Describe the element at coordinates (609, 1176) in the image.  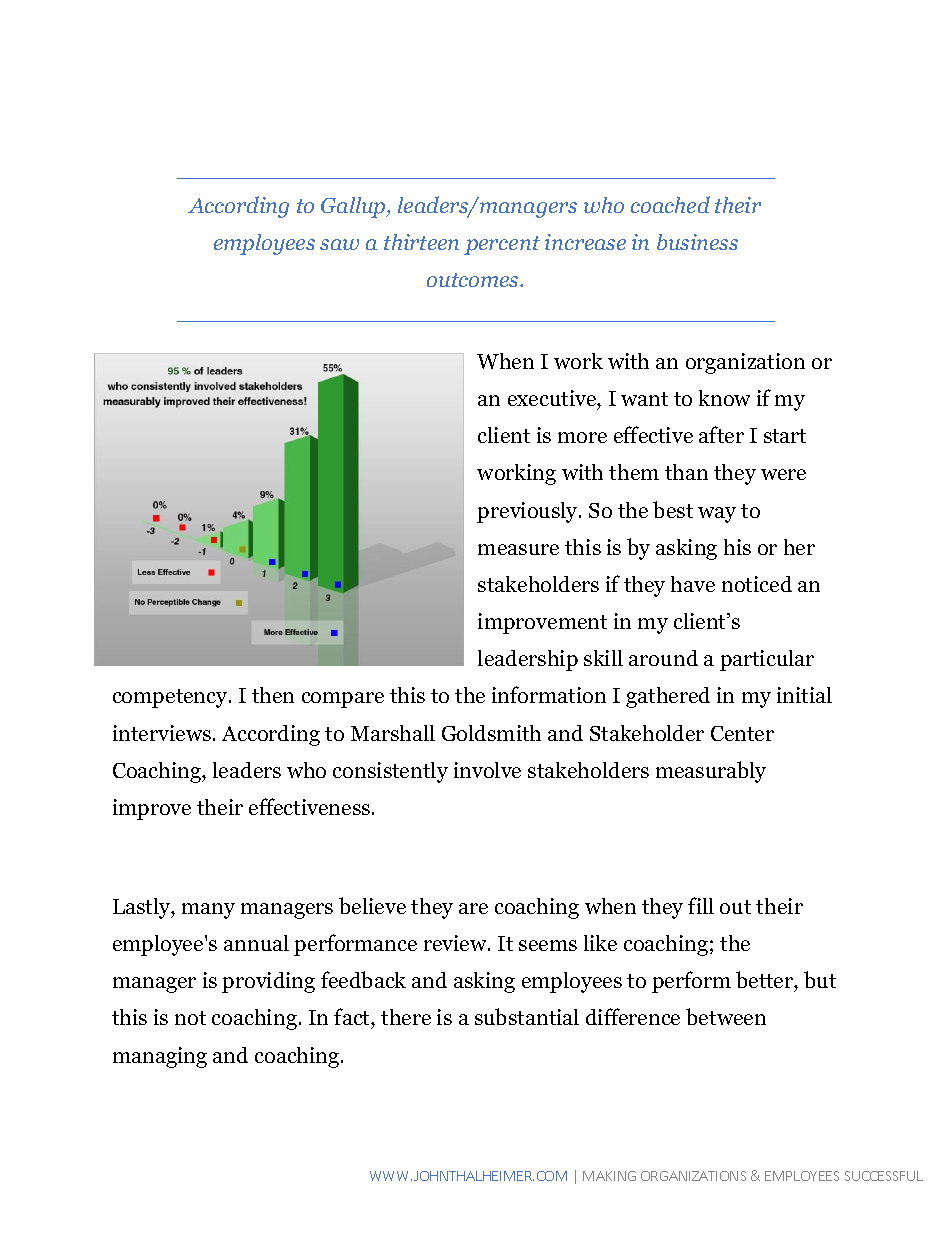
I see `MAKING` at that location.
